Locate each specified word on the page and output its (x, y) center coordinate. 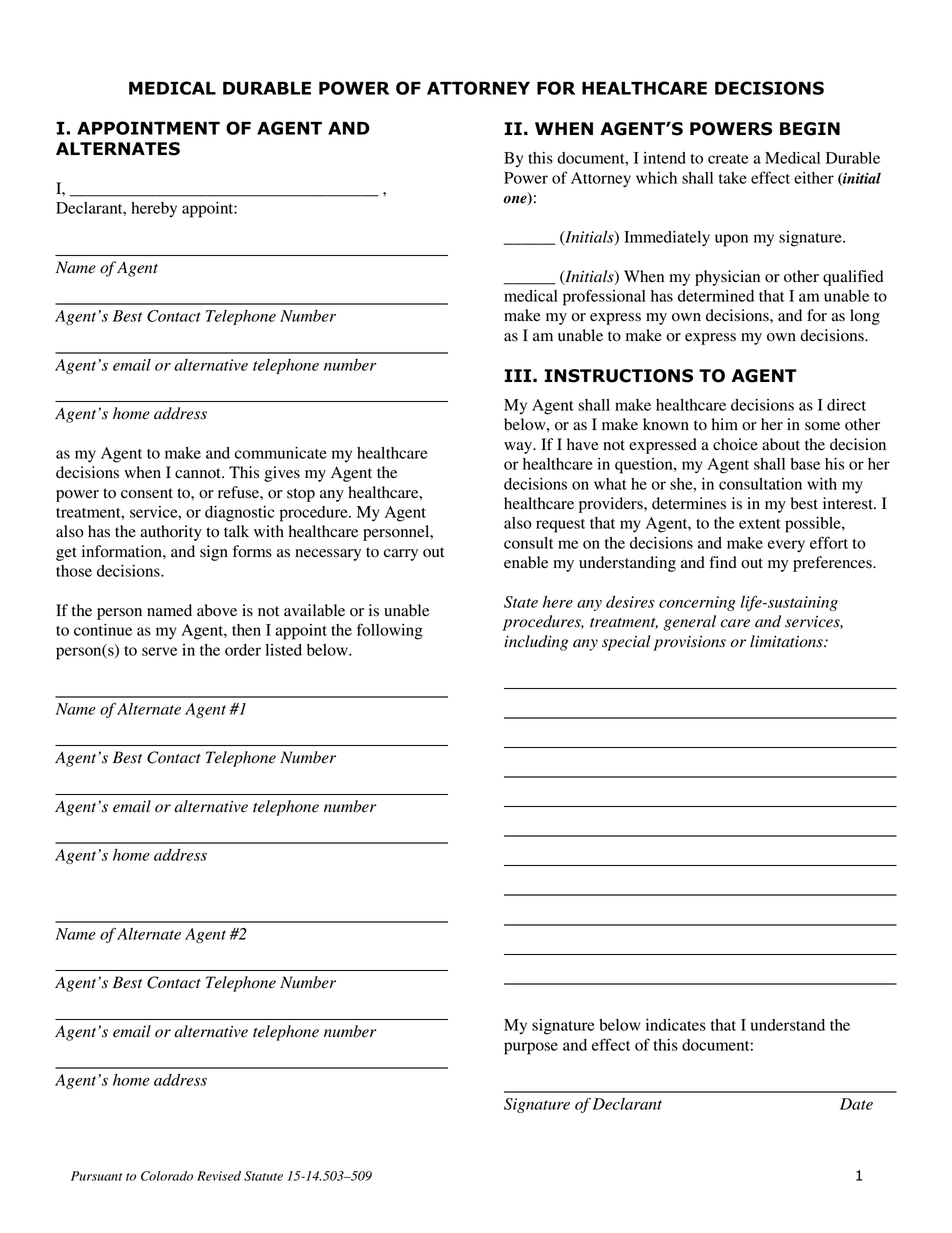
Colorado (167, 1176)
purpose (531, 1048)
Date (856, 1104)
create (728, 159)
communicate (281, 453)
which (656, 178)
